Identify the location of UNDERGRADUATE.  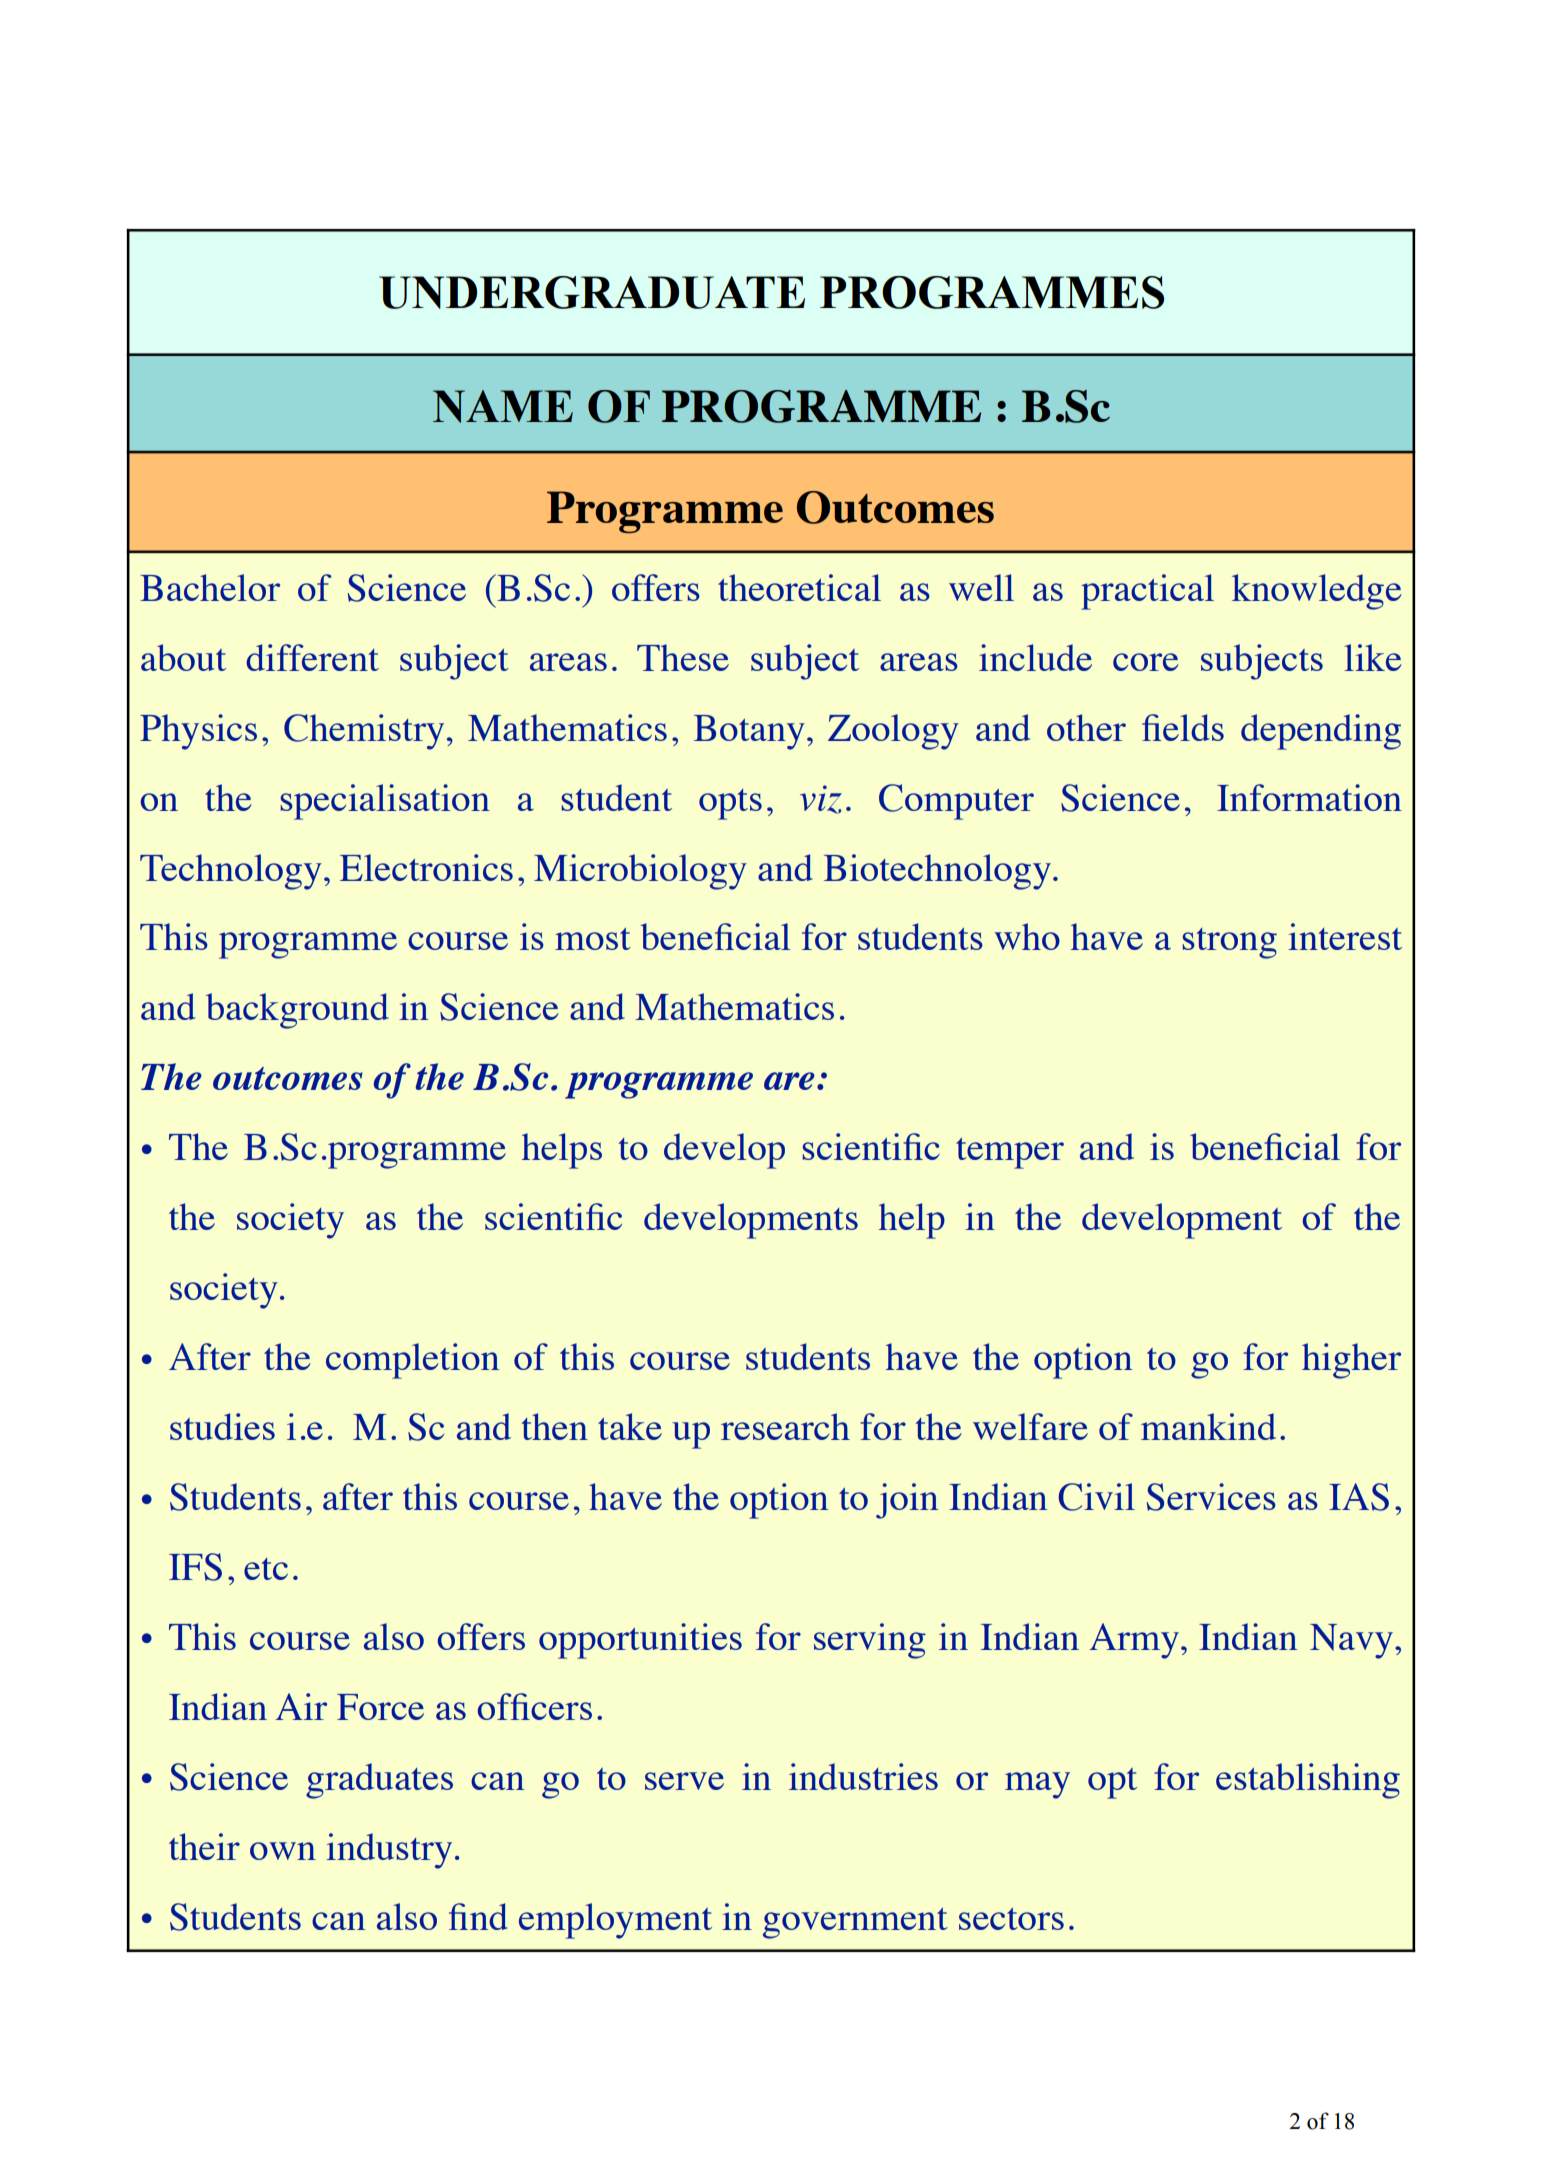
(592, 292).
